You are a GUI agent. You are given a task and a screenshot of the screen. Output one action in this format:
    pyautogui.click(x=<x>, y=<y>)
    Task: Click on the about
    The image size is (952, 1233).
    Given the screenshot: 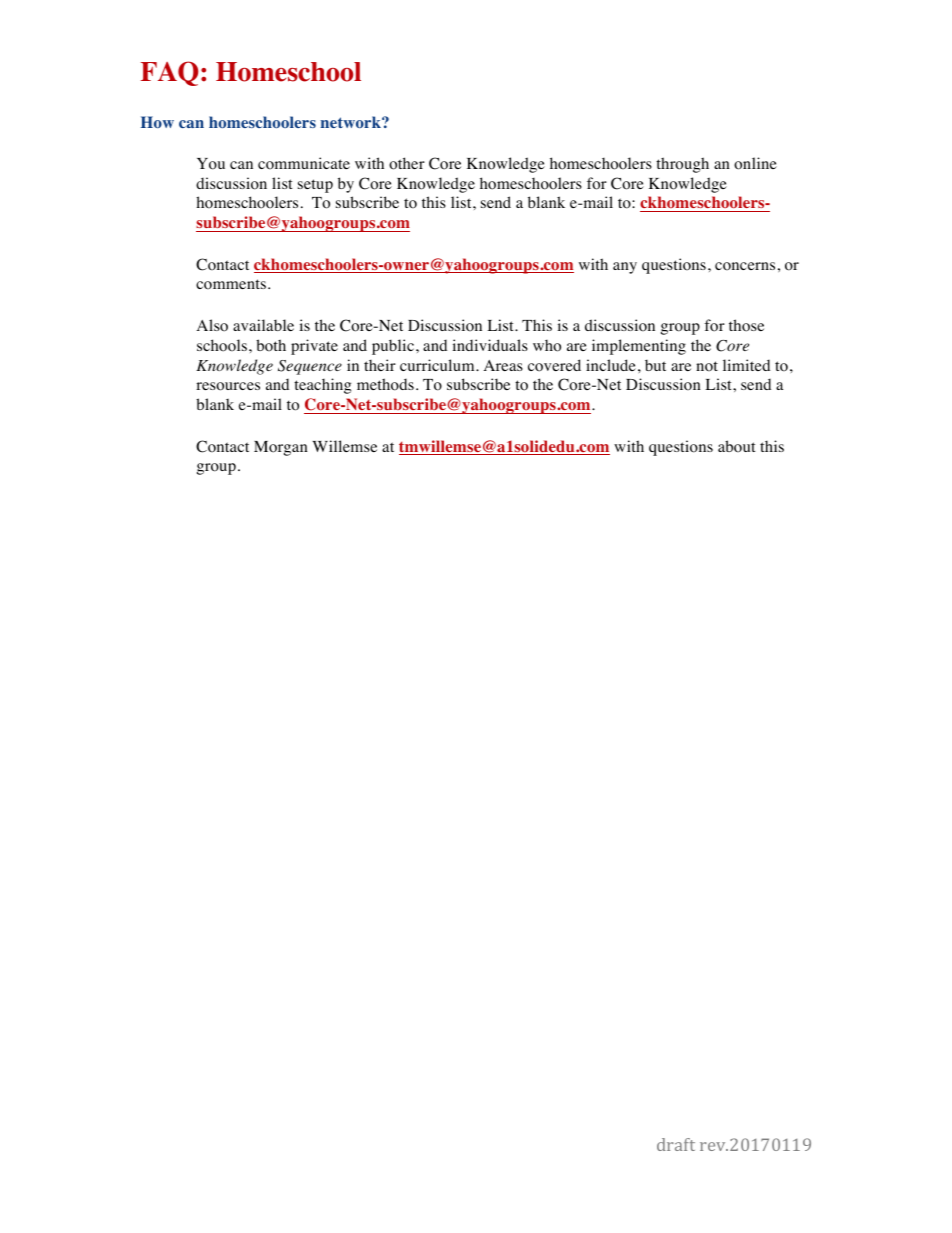 What is the action you would take?
    pyautogui.click(x=737, y=446)
